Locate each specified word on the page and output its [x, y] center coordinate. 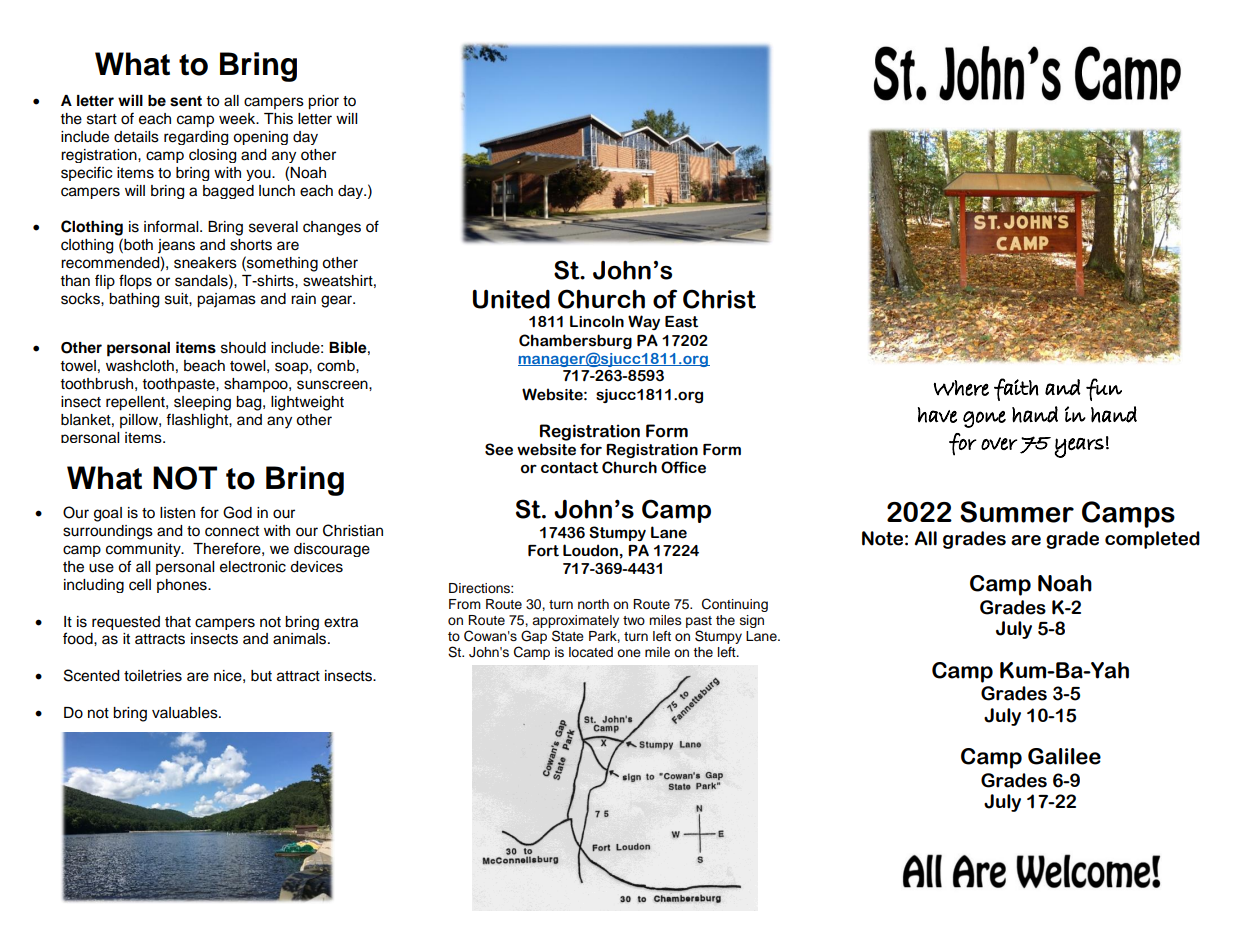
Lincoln [597, 321]
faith [1016, 389]
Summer [1017, 512]
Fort [543, 551]
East [681, 322]
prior [323, 102]
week [238, 119]
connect [232, 531]
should [243, 348]
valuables [186, 713]
